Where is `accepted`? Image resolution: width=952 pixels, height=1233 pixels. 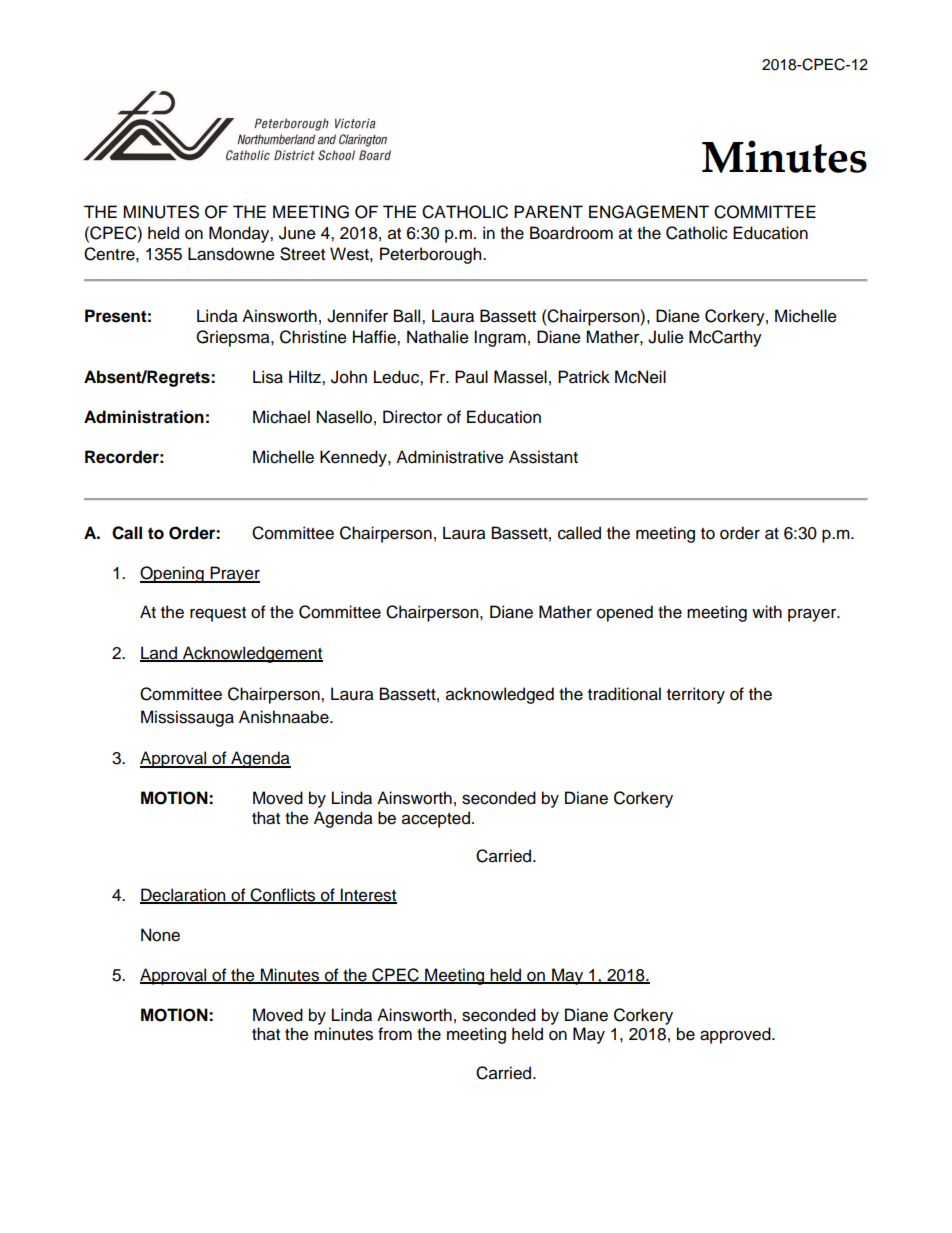
accepted is located at coordinates (436, 819).
